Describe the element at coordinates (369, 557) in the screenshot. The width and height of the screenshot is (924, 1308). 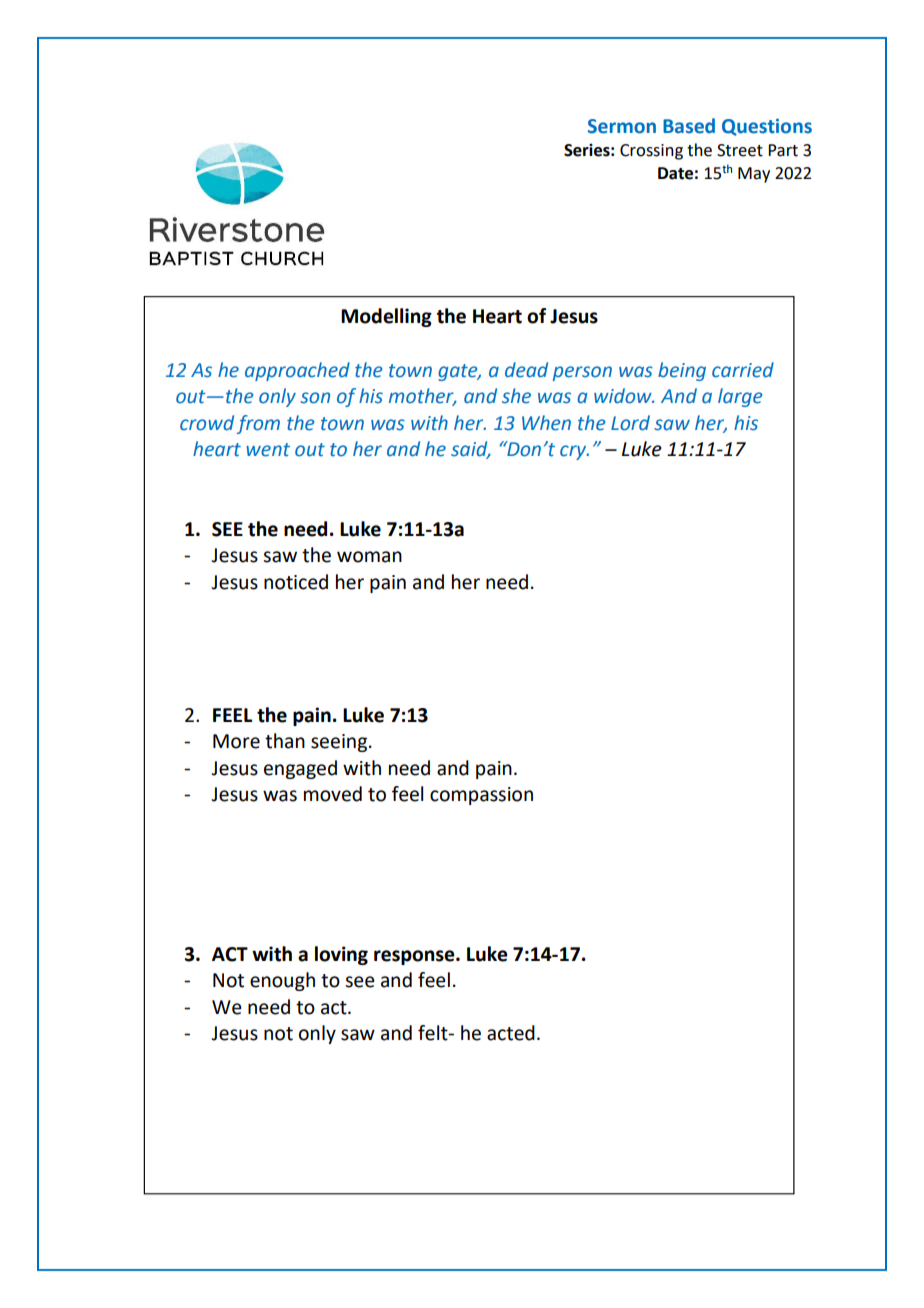
I see `woman` at that location.
